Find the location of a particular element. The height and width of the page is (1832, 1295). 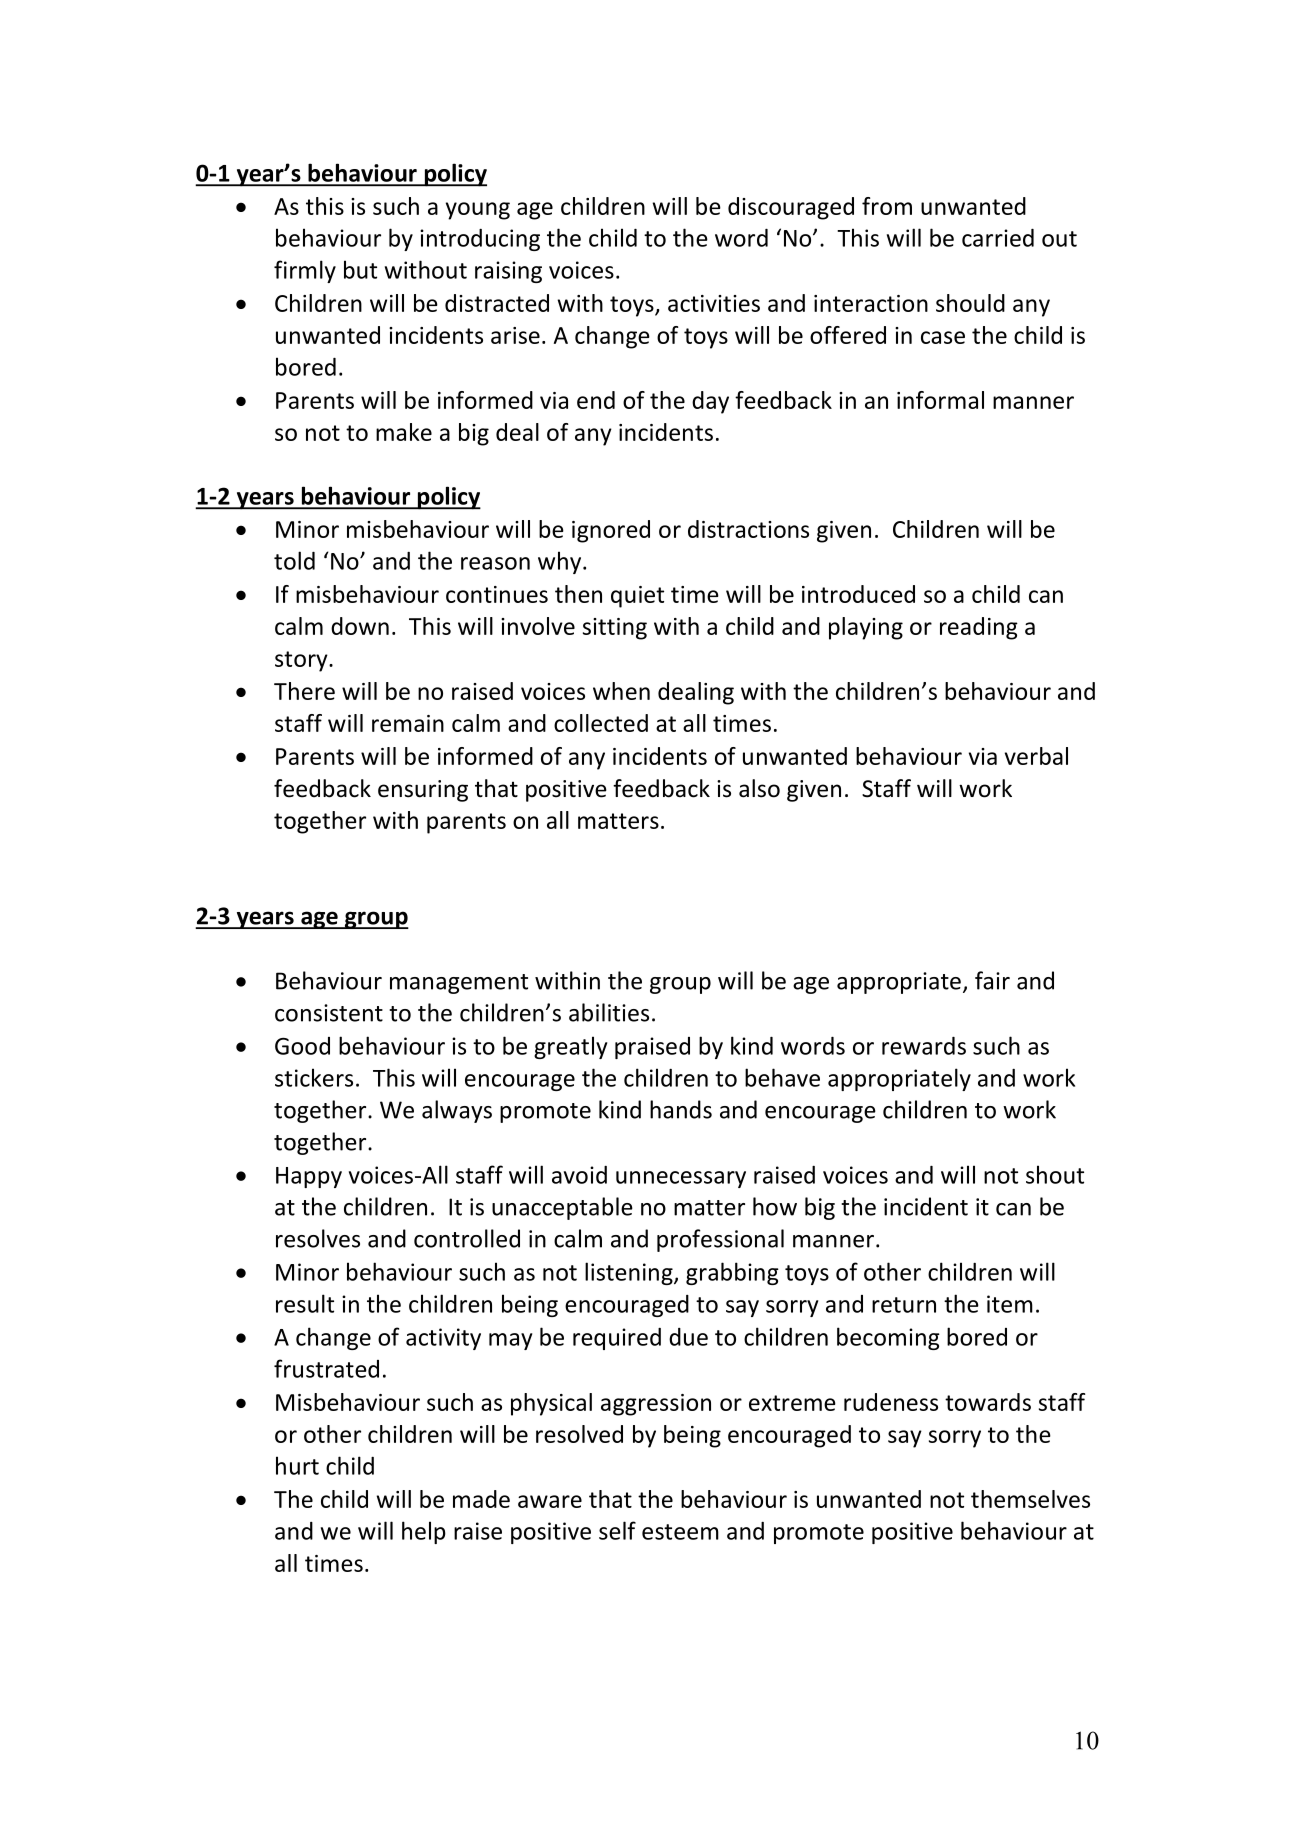

activities is located at coordinates (714, 303).
